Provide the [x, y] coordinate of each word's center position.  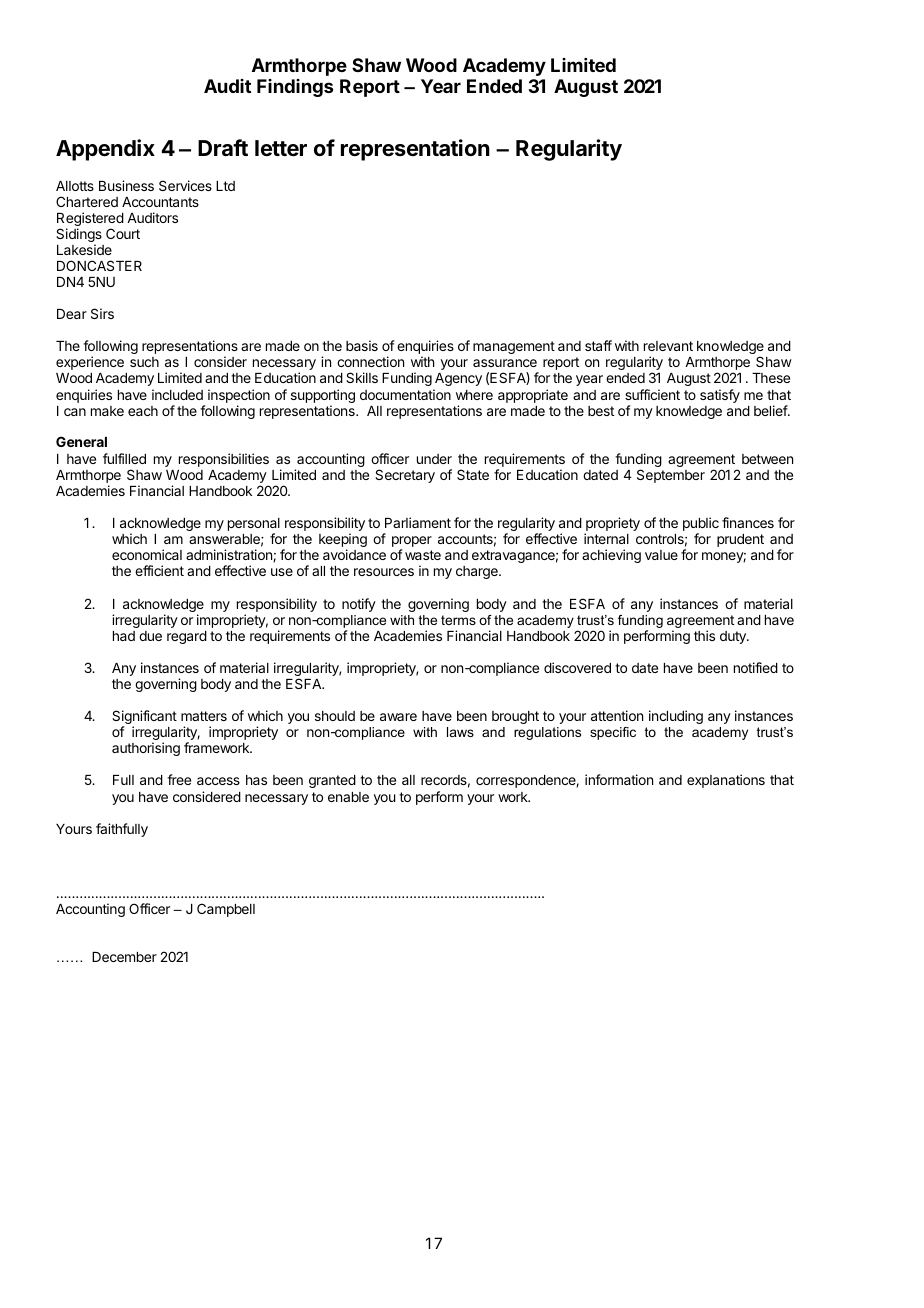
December [124, 957]
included [177, 394]
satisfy [720, 396]
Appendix [105, 150]
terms [458, 620]
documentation [405, 394]
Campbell [226, 910]
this [704, 635]
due [150, 636]
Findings [295, 88]
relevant [668, 346]
